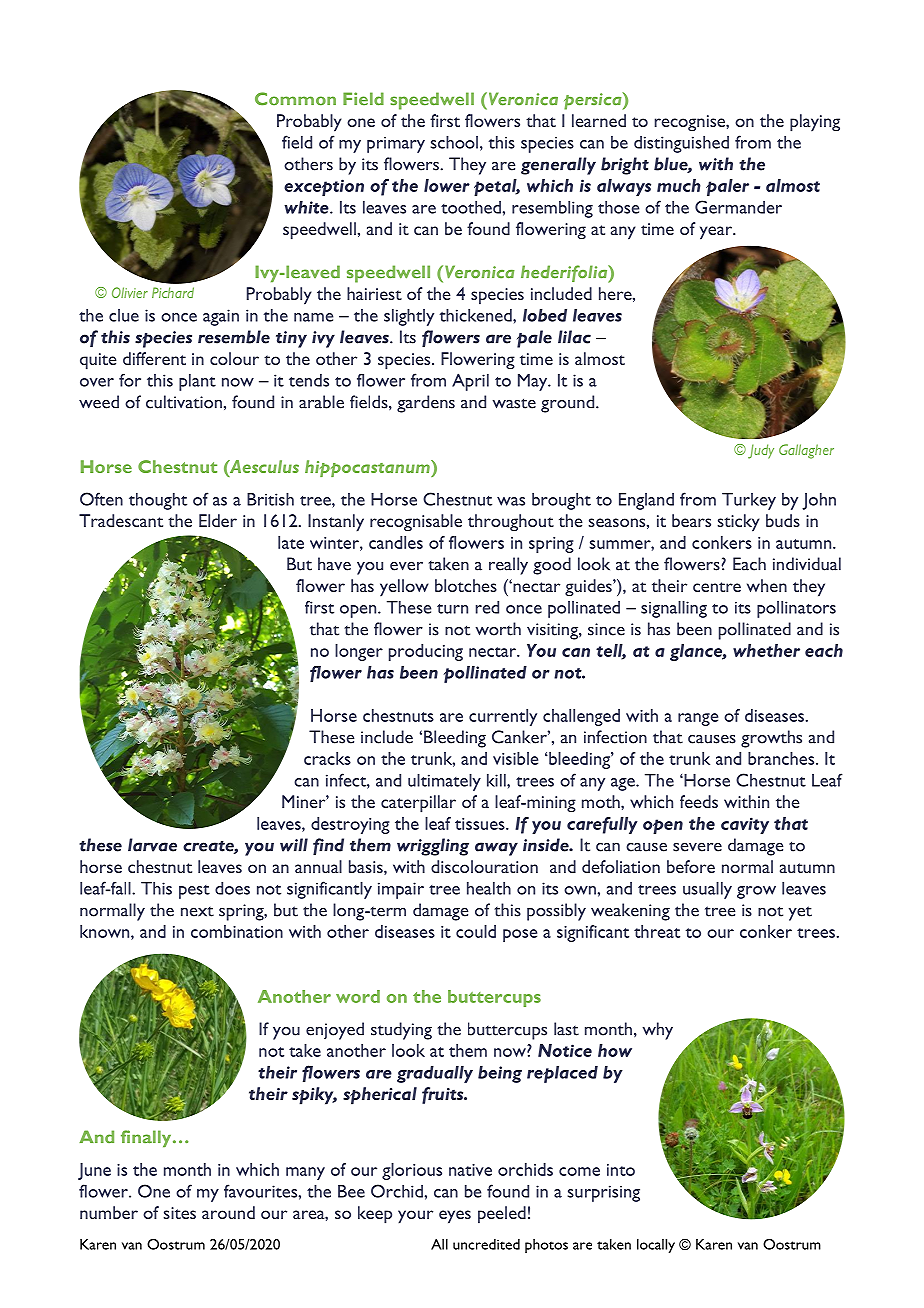  I want to click on combination, so click(237, 931).
